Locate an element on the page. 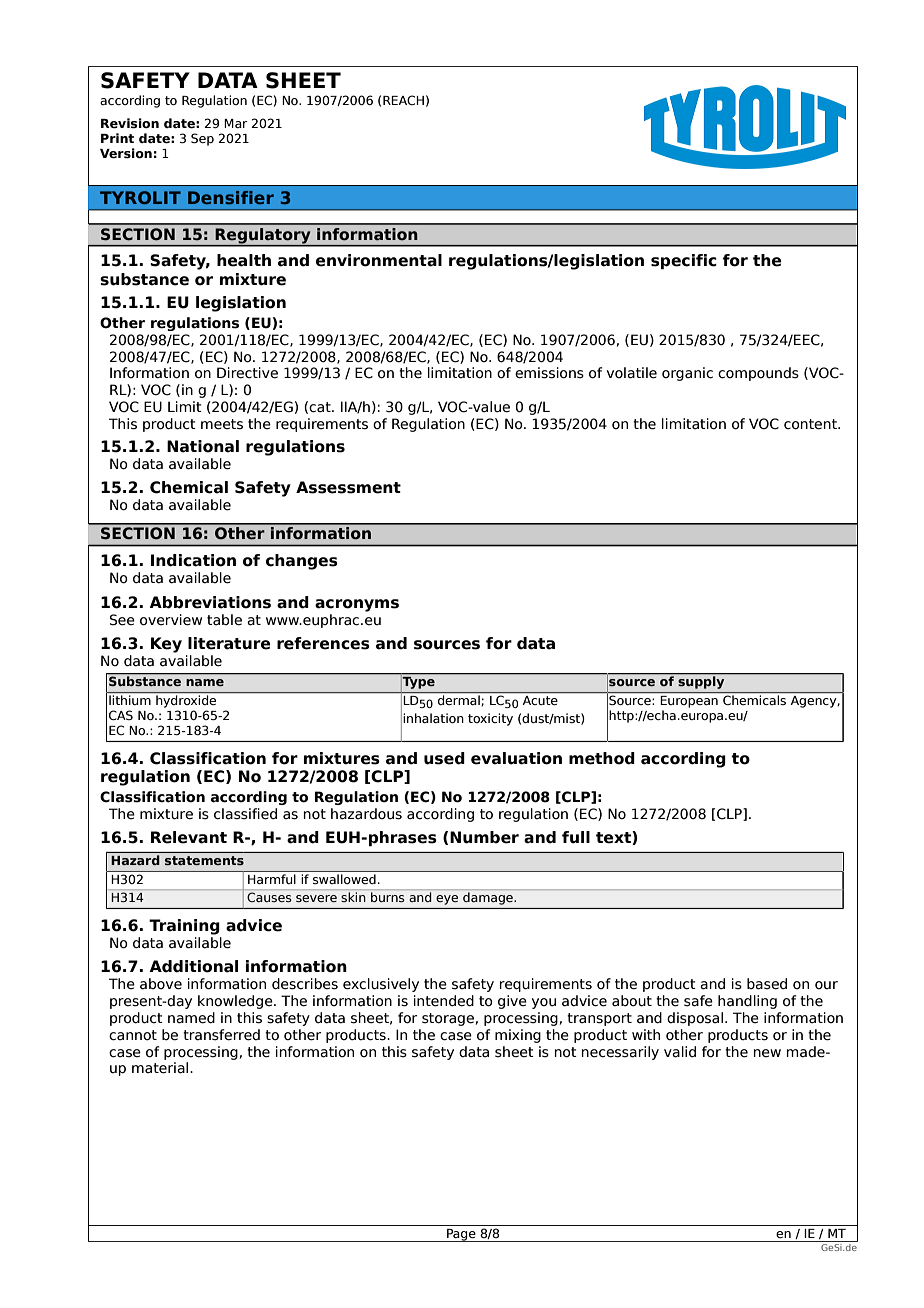 This page has width=924, height=1308. new is located at coordinates (767, 1053).
